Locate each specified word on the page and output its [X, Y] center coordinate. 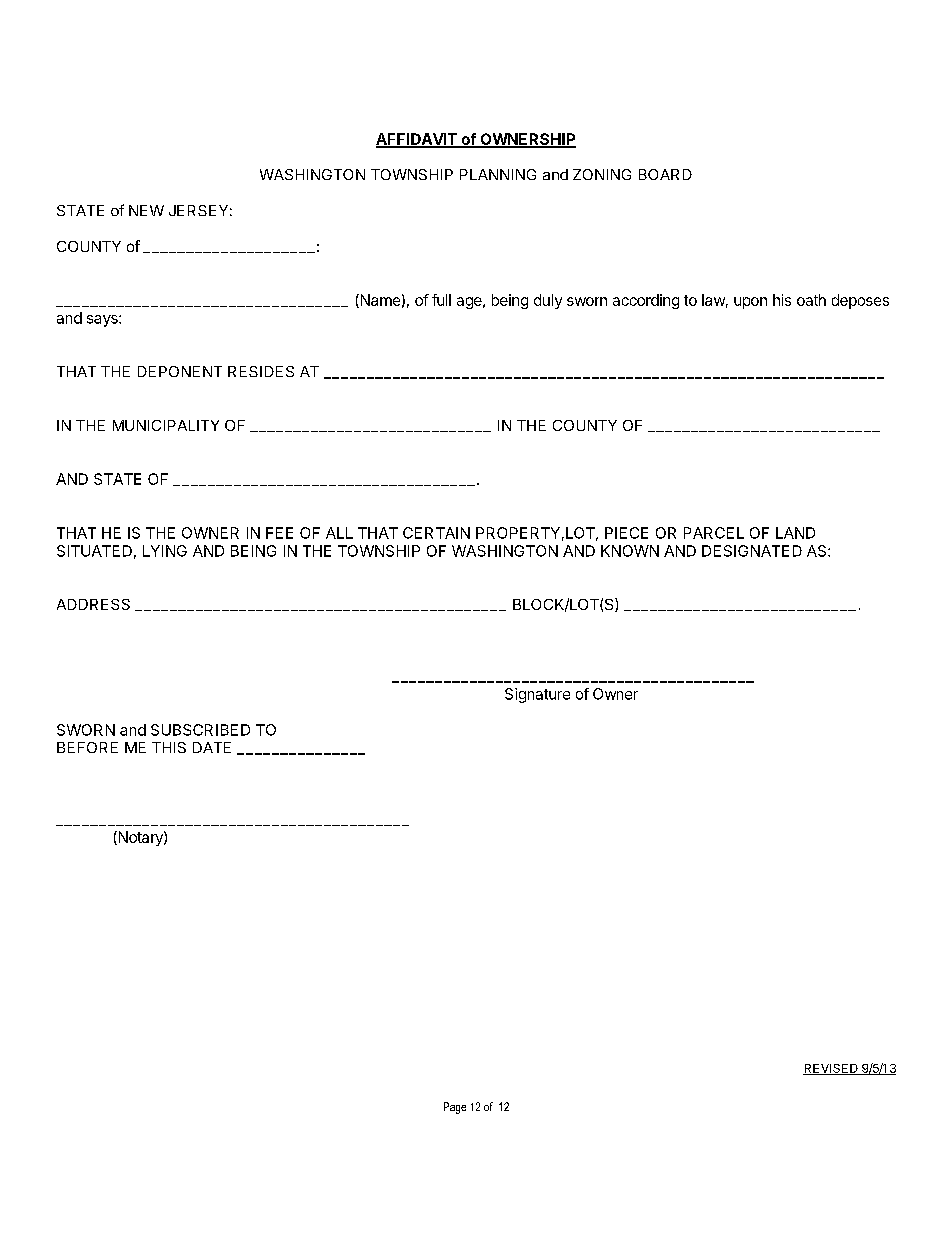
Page [455, 1108]
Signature [537, 695]
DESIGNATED [752, 551]
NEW [146, 210]
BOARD [665, 174]
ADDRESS [93, 604]
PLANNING [498, 174]
